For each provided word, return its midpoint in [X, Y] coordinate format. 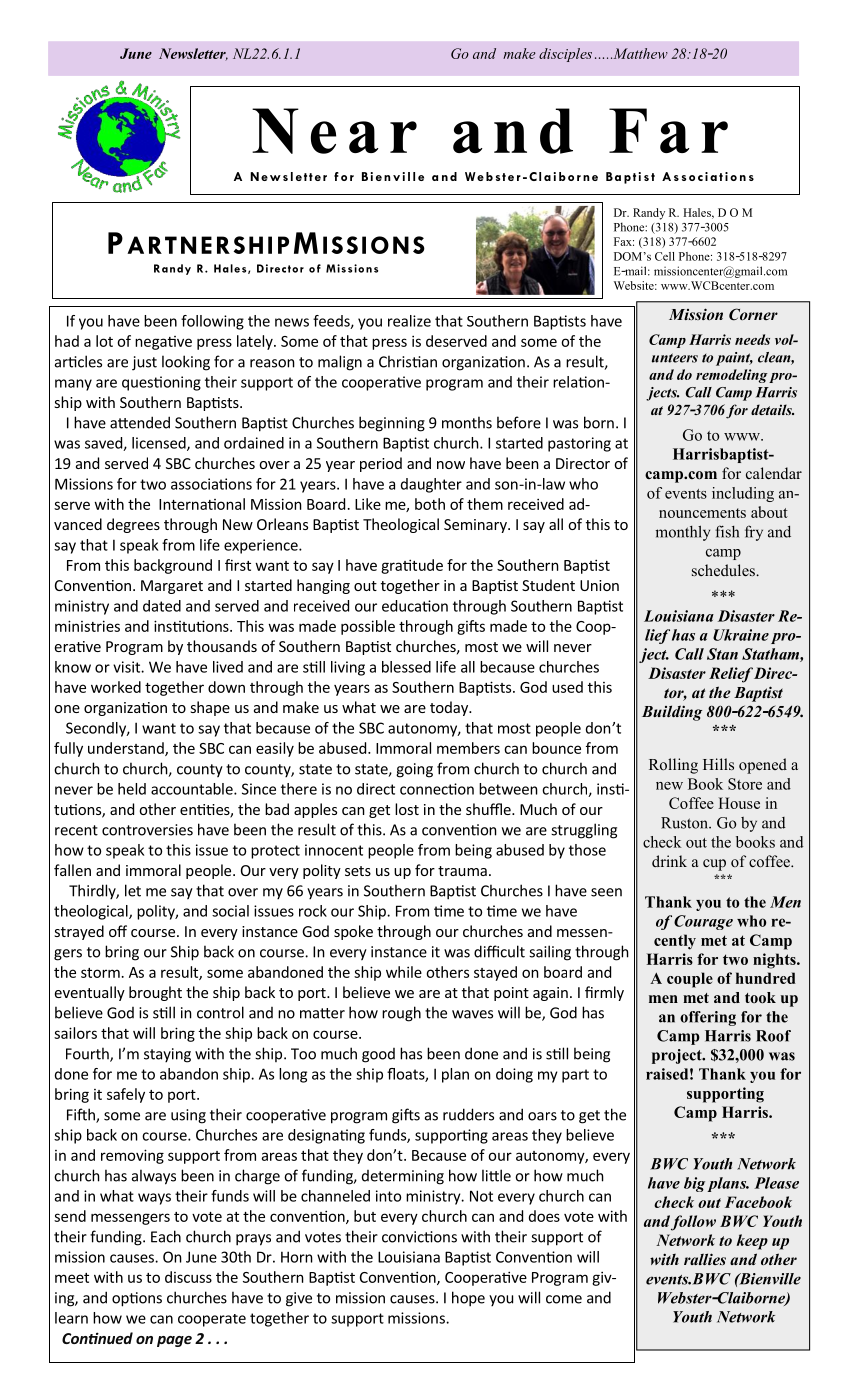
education [415, 606]
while [404, 972]
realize [409, 321]
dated [162, 606]
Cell [665, 256]
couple [690, 980]
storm [100, 973]
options [137, 1299]
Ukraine [741, 635]
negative [163, 343]
